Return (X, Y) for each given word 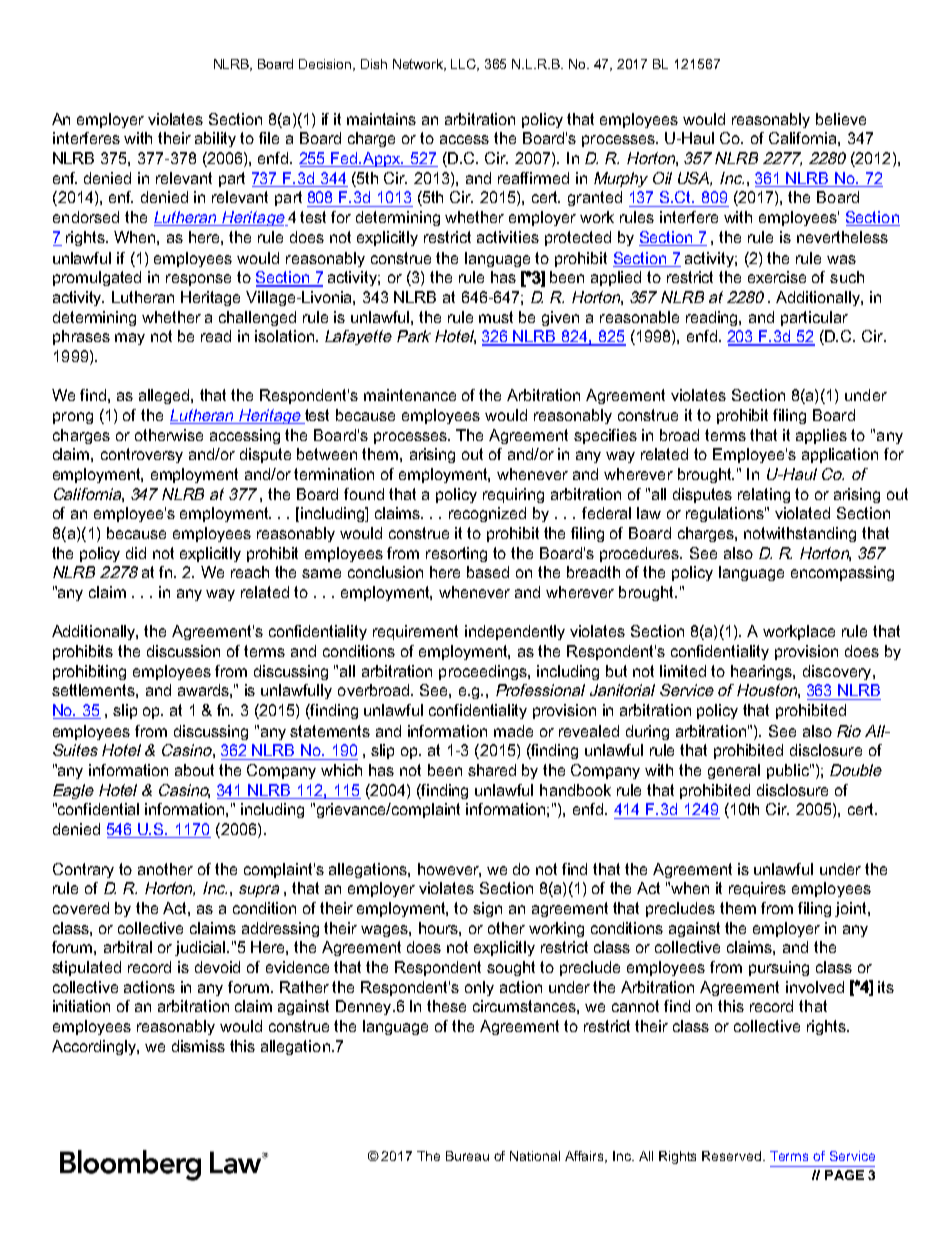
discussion (183, 651)
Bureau (467, 1156)
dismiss (198, 1046)
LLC (465, 65)
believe (841, 119)
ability (215, 139)
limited (683, 671)
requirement (415, 632)
